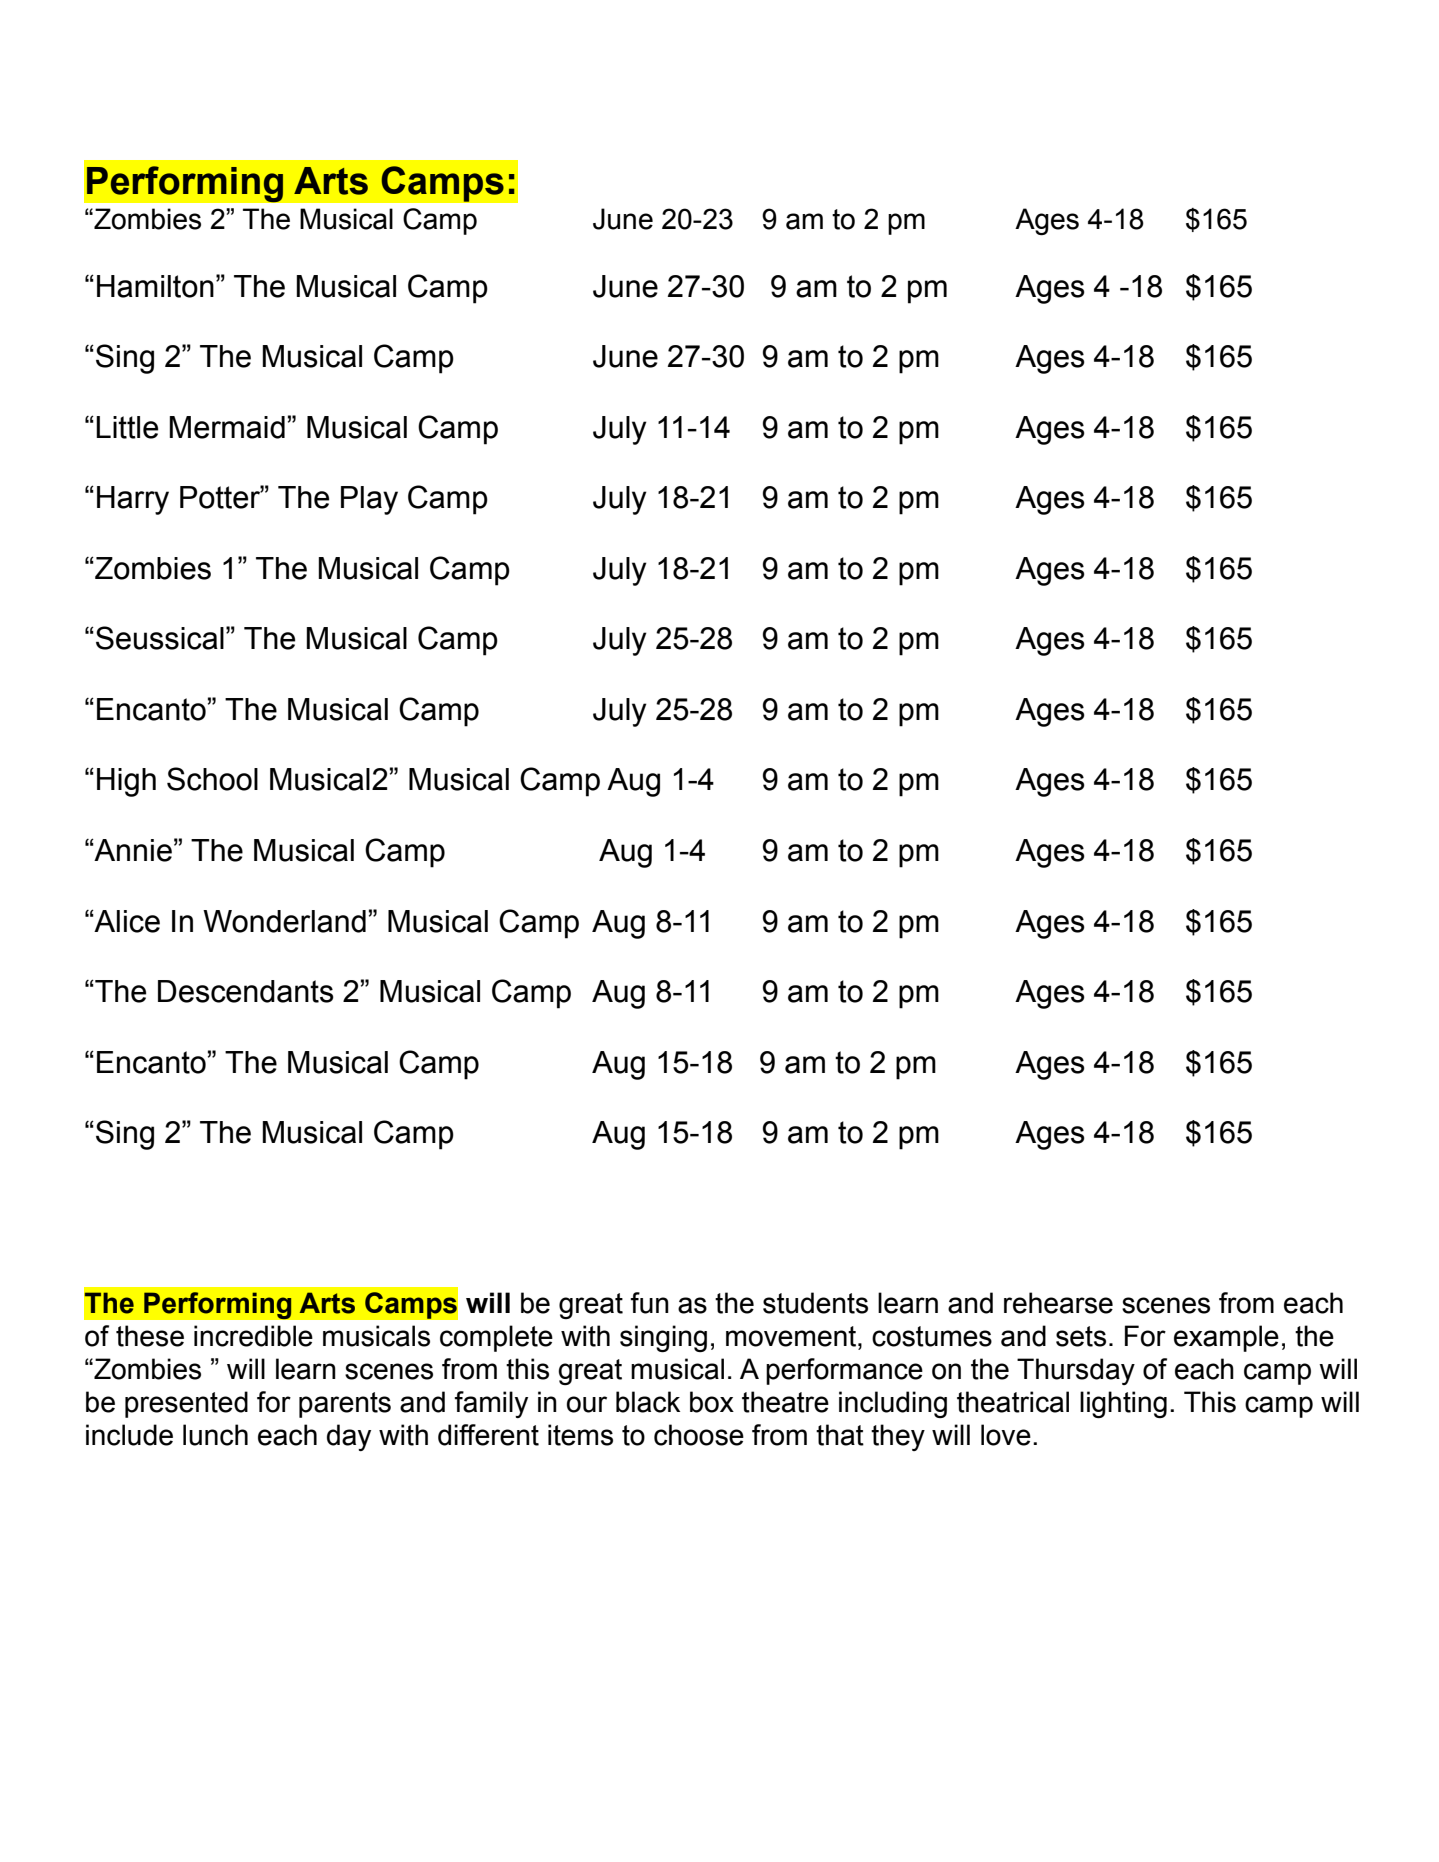 The image size is (1439, 1862). What do you see at coordinates (212, 779) in the screenshot?
I see `School` at bounding box center [212, 779].
